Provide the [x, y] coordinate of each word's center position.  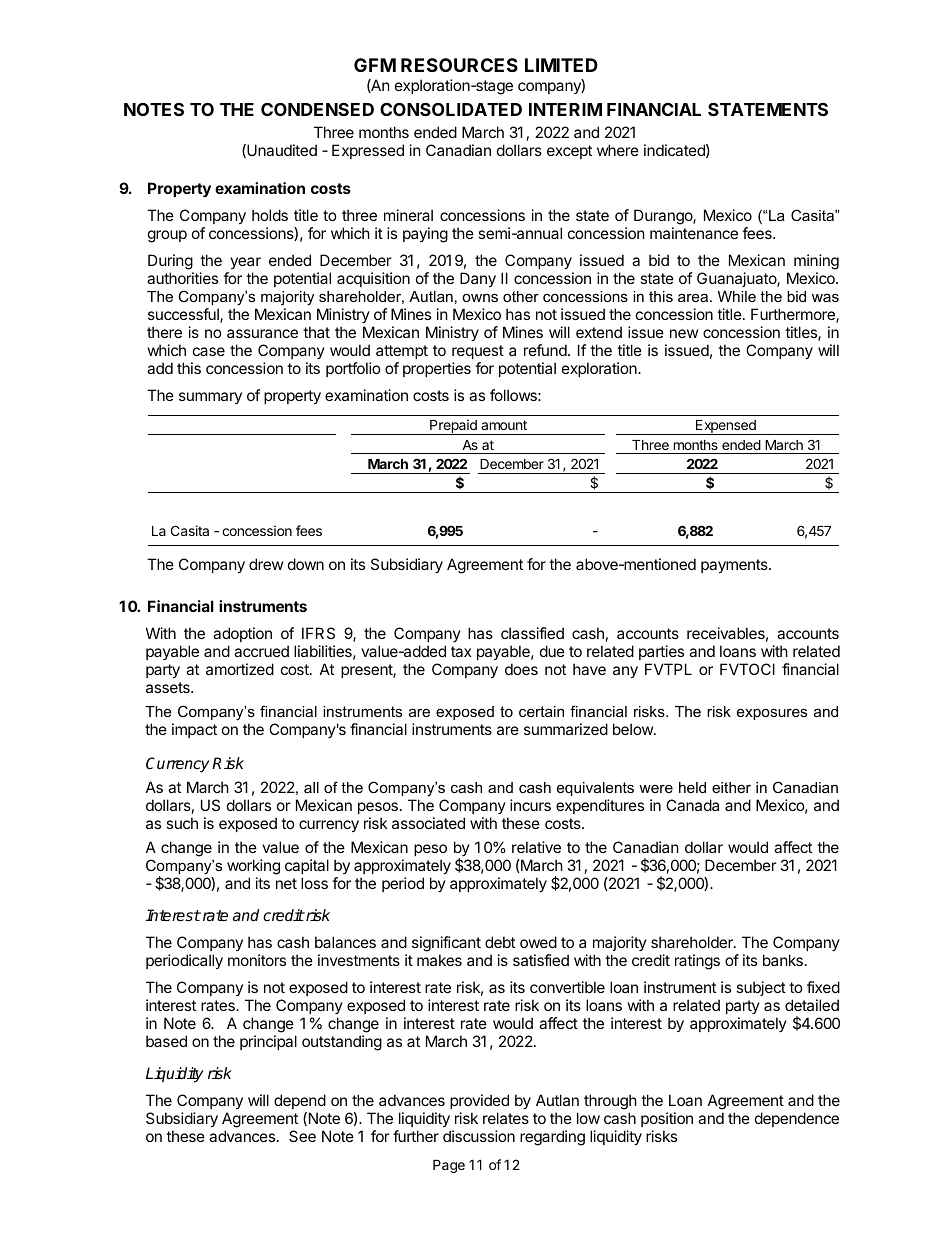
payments [735, 566]
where [618, 150]
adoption [242, 636]
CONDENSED [317, 109]
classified [532, 633]
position [667, 1119]
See [302, 1136]
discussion [479, 1136]
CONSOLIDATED [451, 109]
